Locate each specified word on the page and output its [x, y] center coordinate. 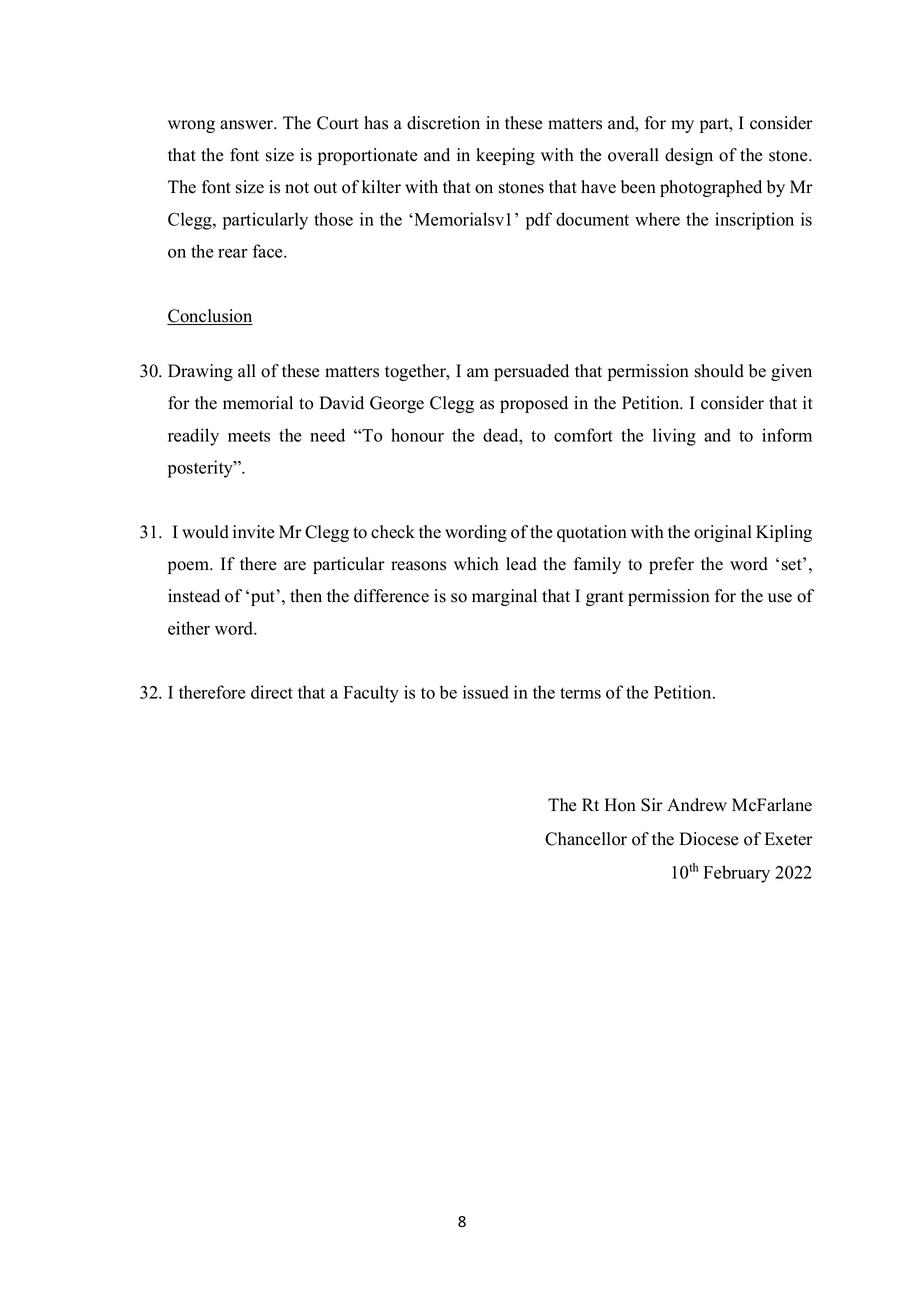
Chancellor [586, 839]
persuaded [531, 372]
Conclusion [210, 317]
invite [253, 532]
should [719, 371]
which [476, 564]
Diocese [708, 839]
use [780, 598]
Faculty [371, 694]
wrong [191, 126]
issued [486, 692]
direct [272, 692]
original [723, 533]
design [689, 156]
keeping [505, 156]
